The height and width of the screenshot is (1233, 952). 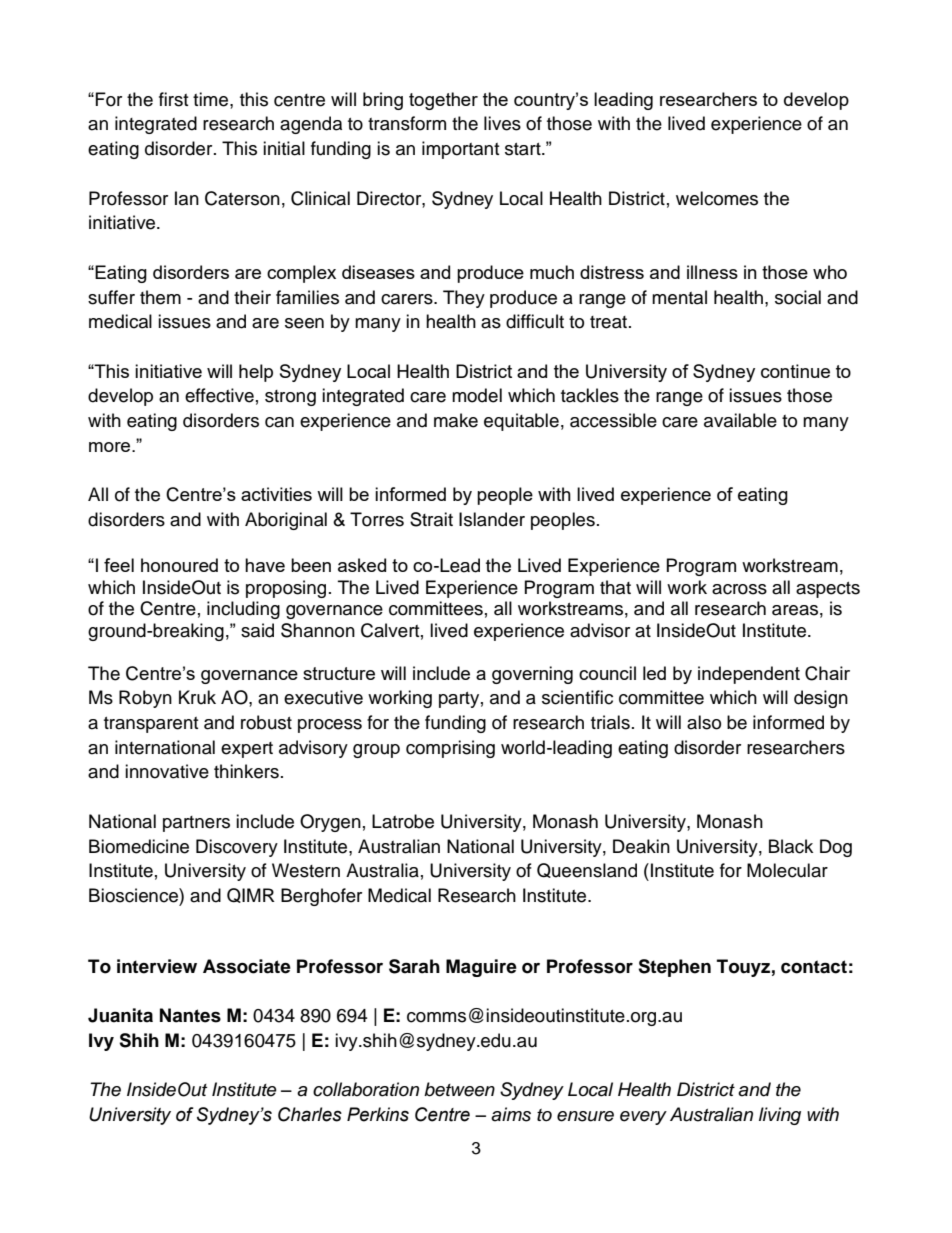 I want to click on between, so click(x=459, y=1089).
